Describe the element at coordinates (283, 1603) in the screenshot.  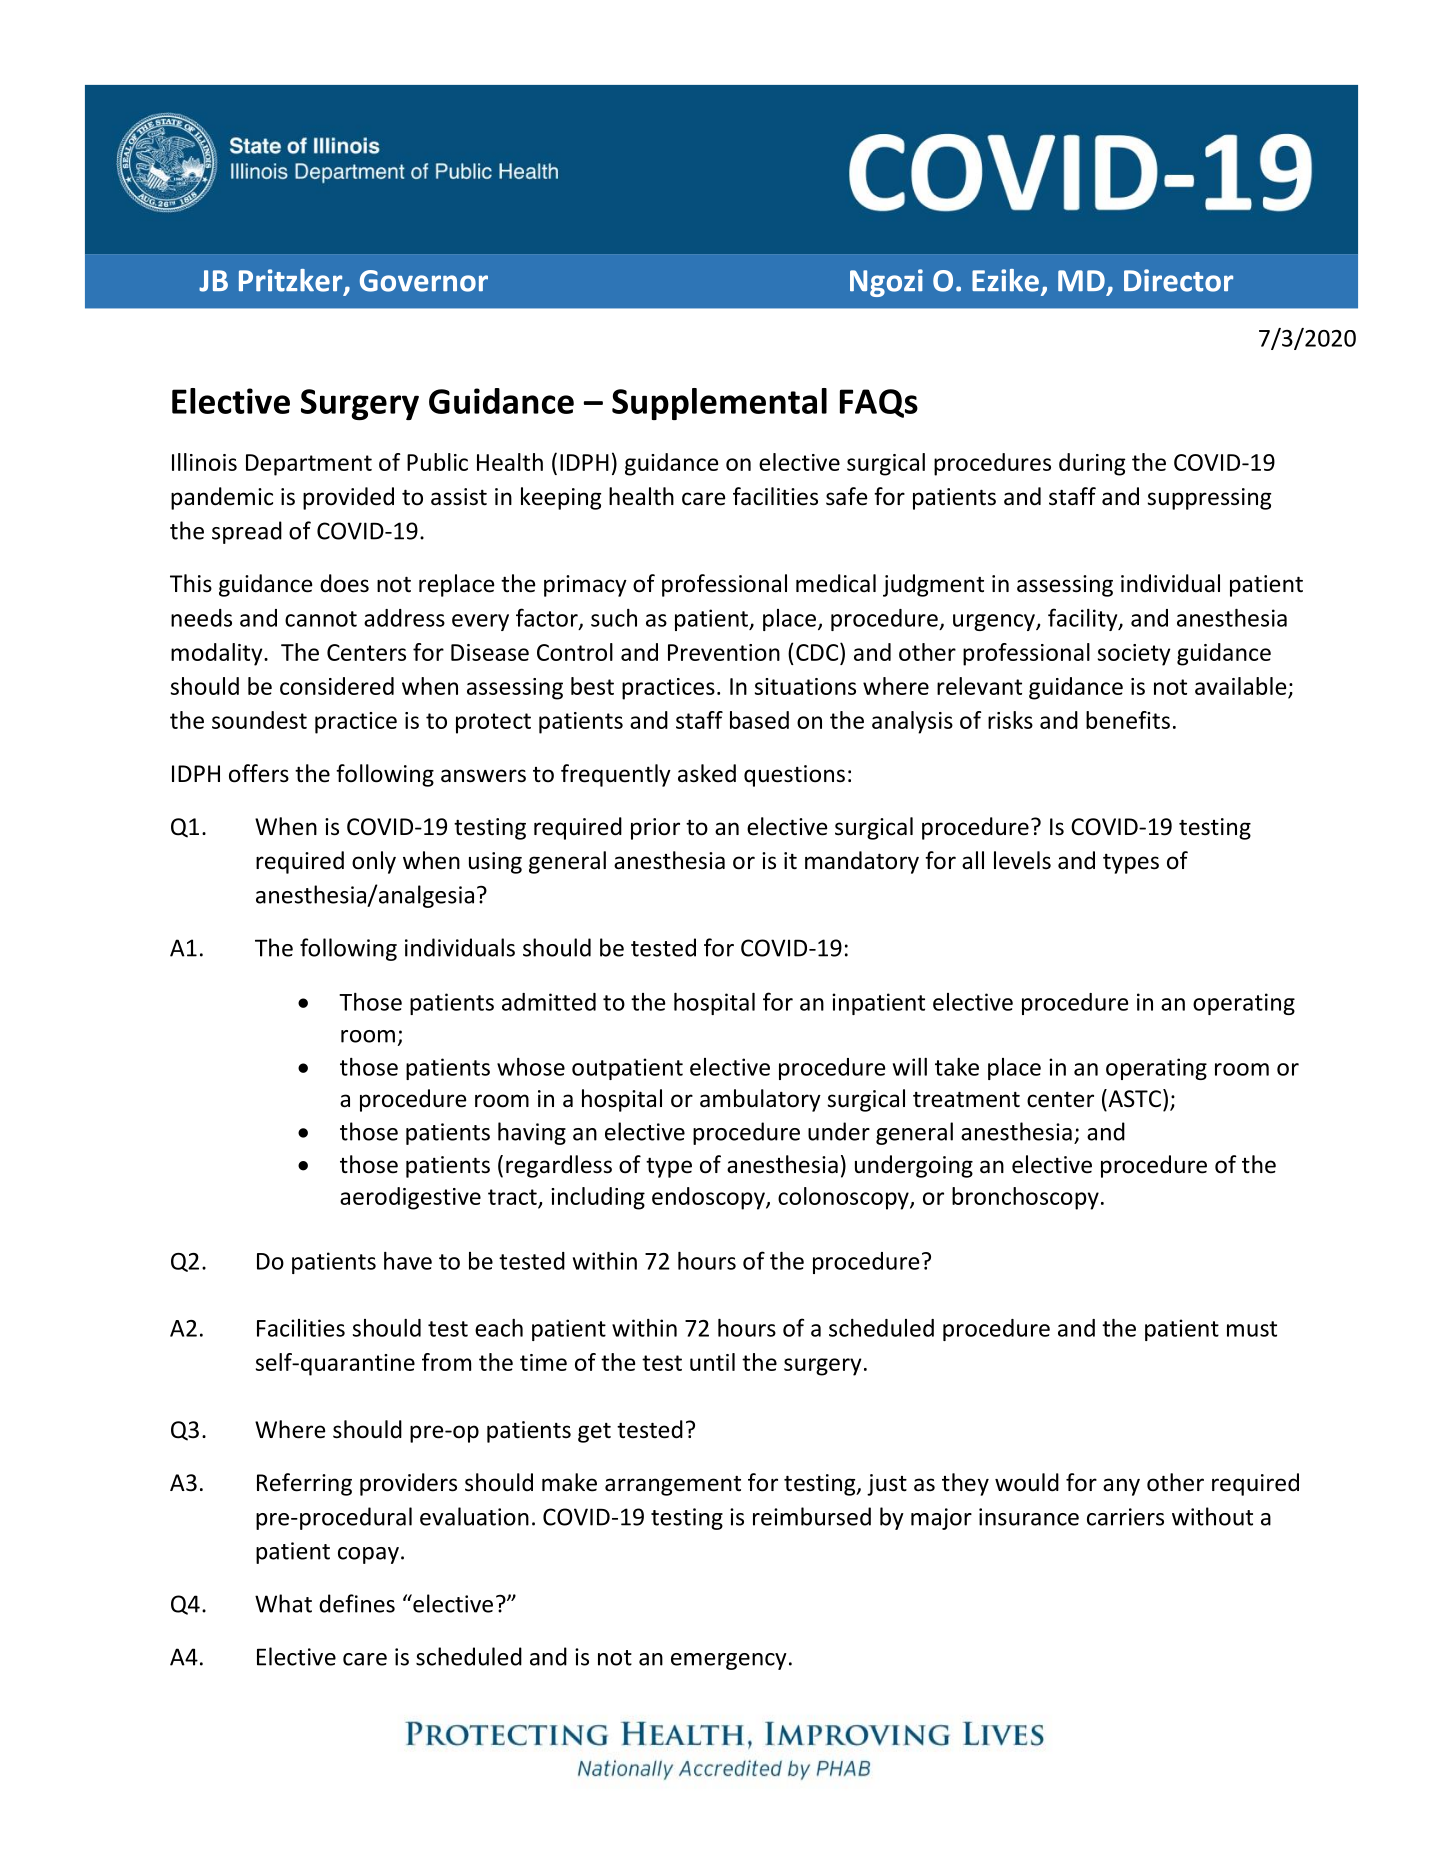
I see `What` at that location.
